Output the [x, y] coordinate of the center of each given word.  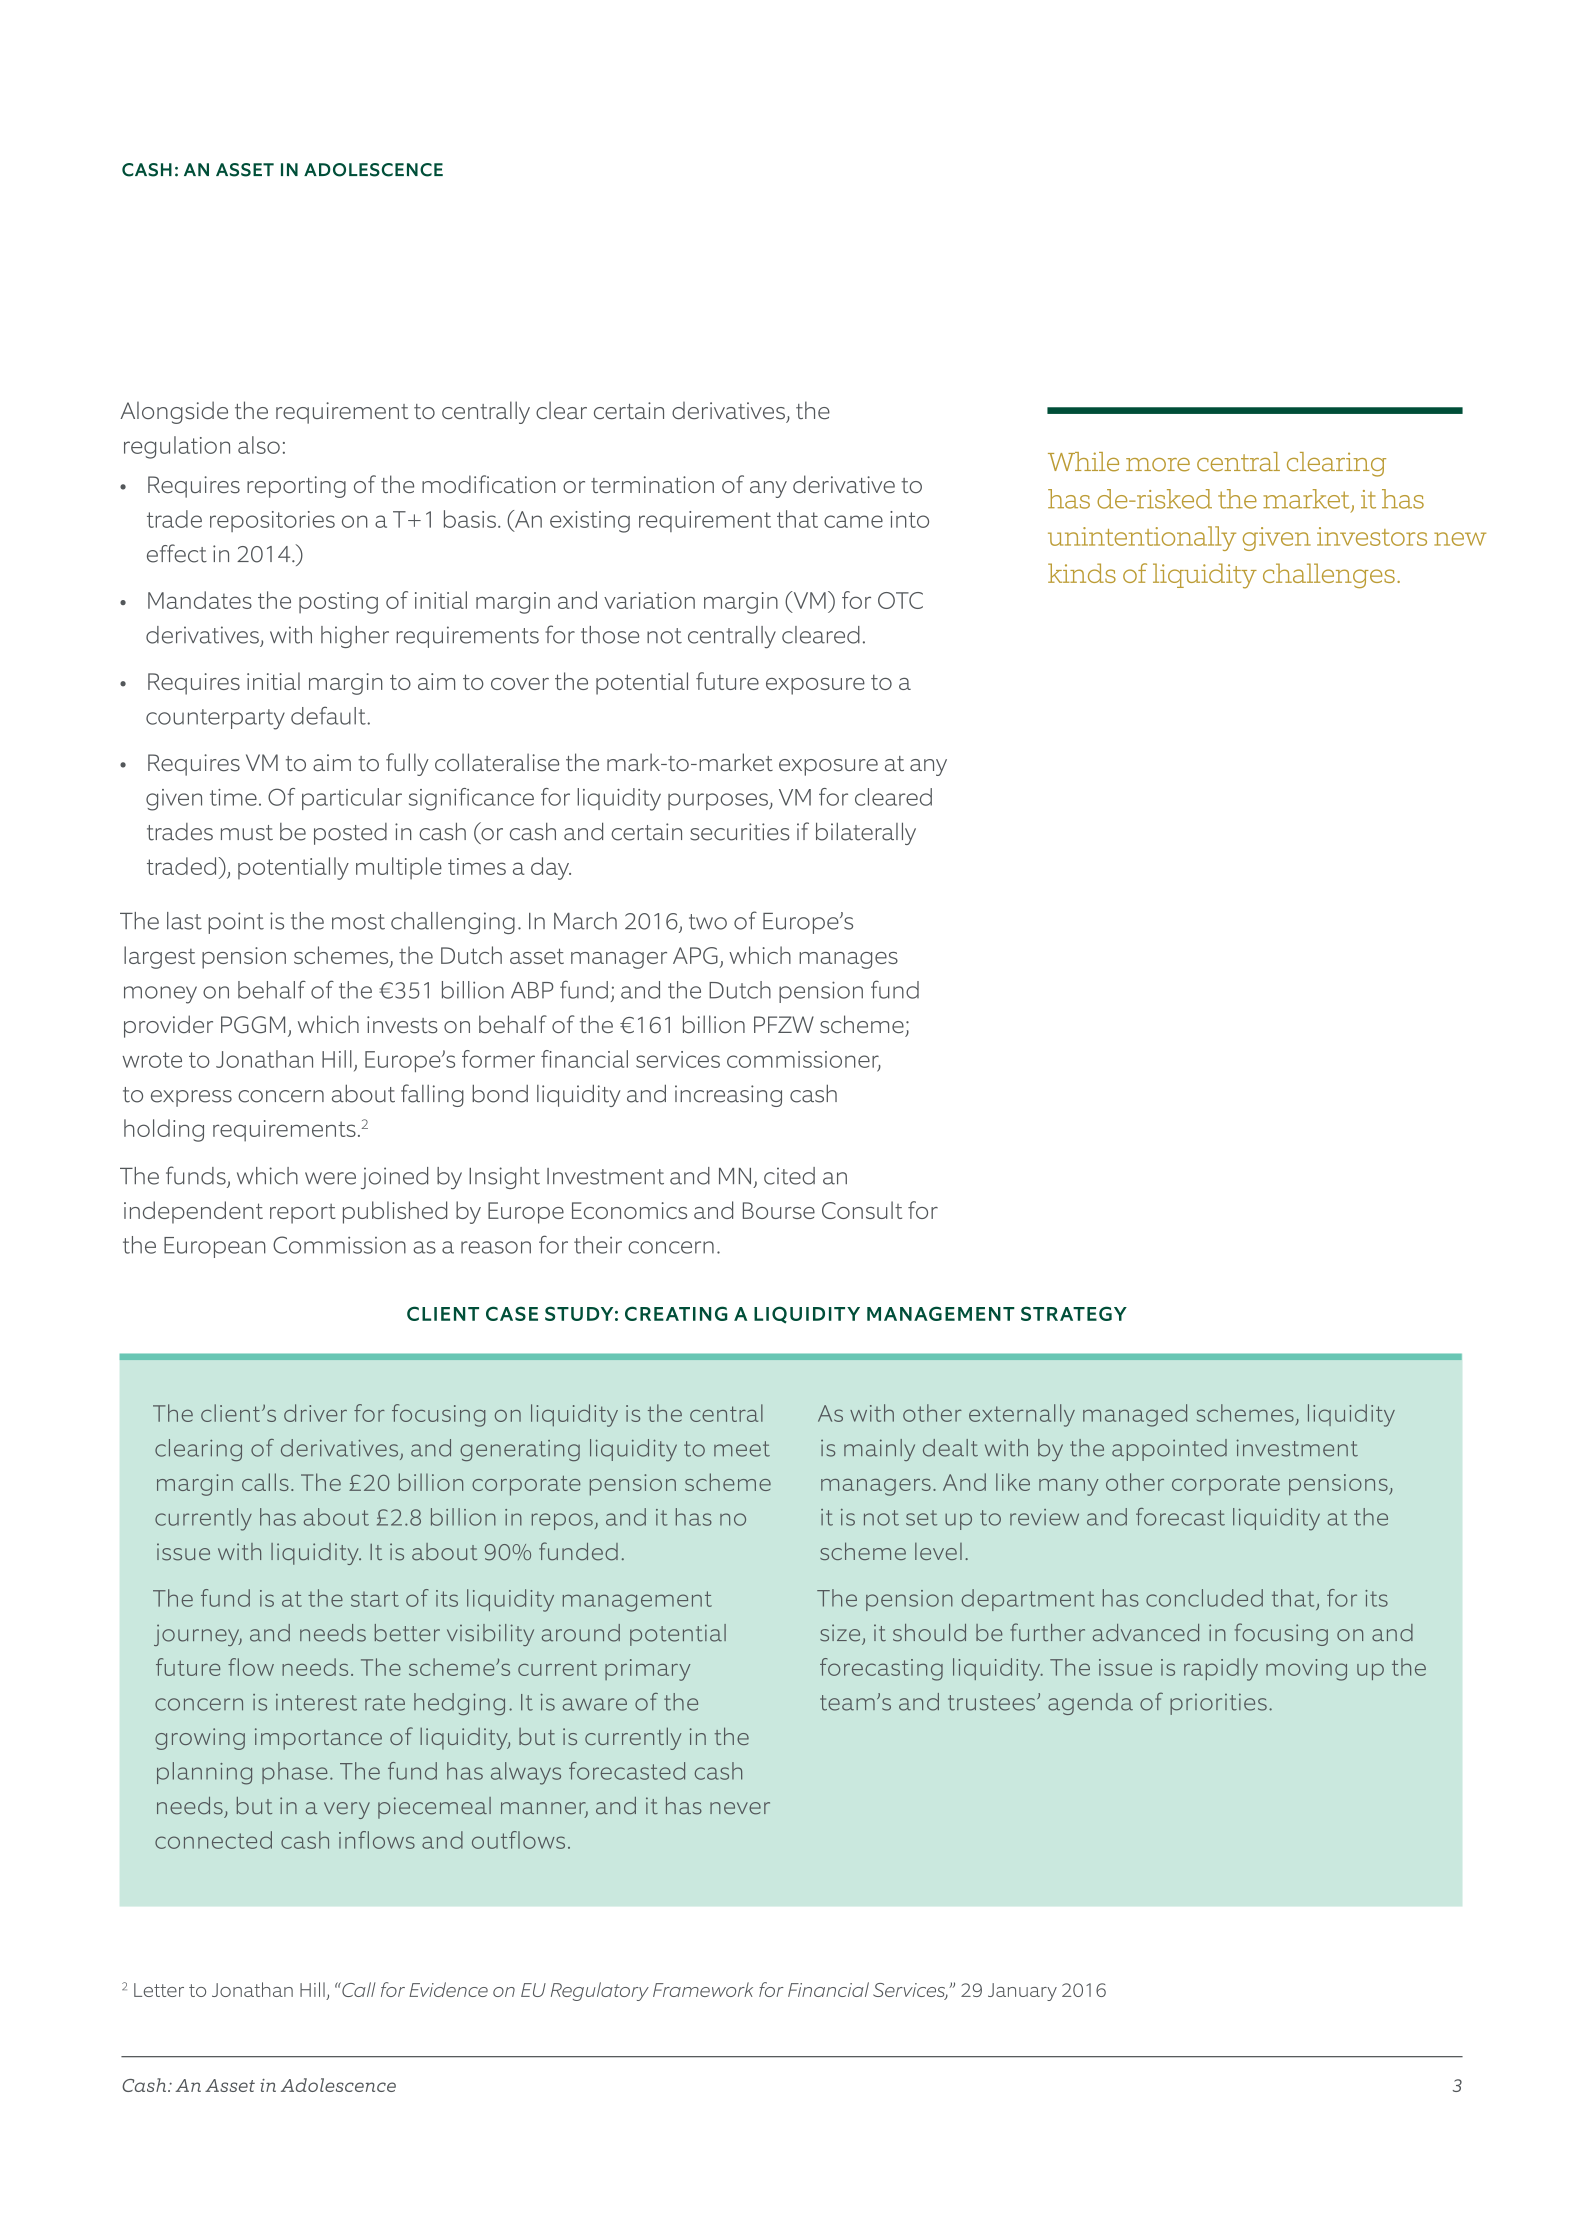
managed [1135, 1415]
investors [1372, 536]
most [358, 922]
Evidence [448, 1989]
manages [848, 960]
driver [315, 1413]
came [853, 521]
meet [742, 1449]
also [259, 445]
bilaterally [866, 833]
